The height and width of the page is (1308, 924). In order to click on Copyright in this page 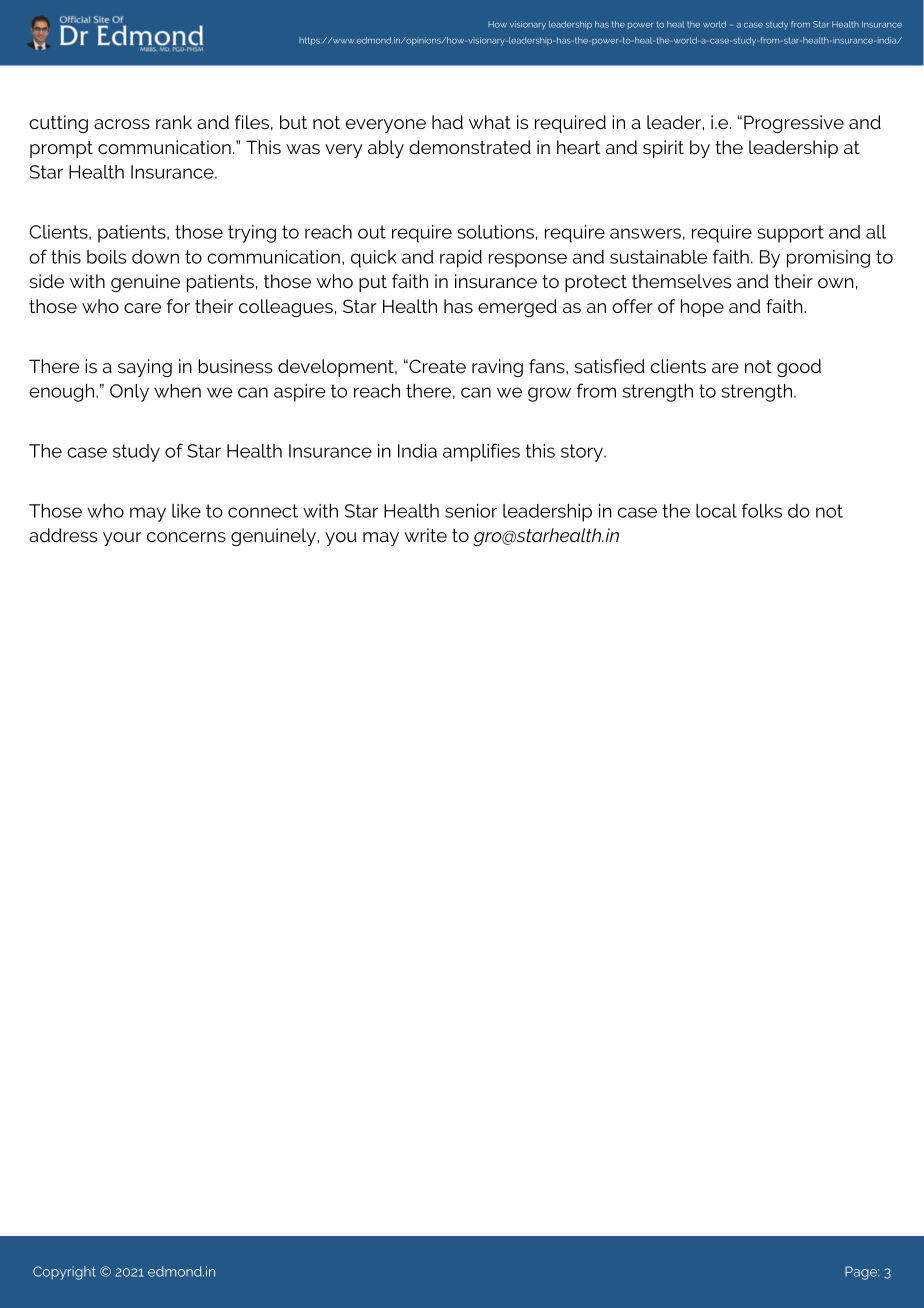, I will do `click(64, 1273)`.
